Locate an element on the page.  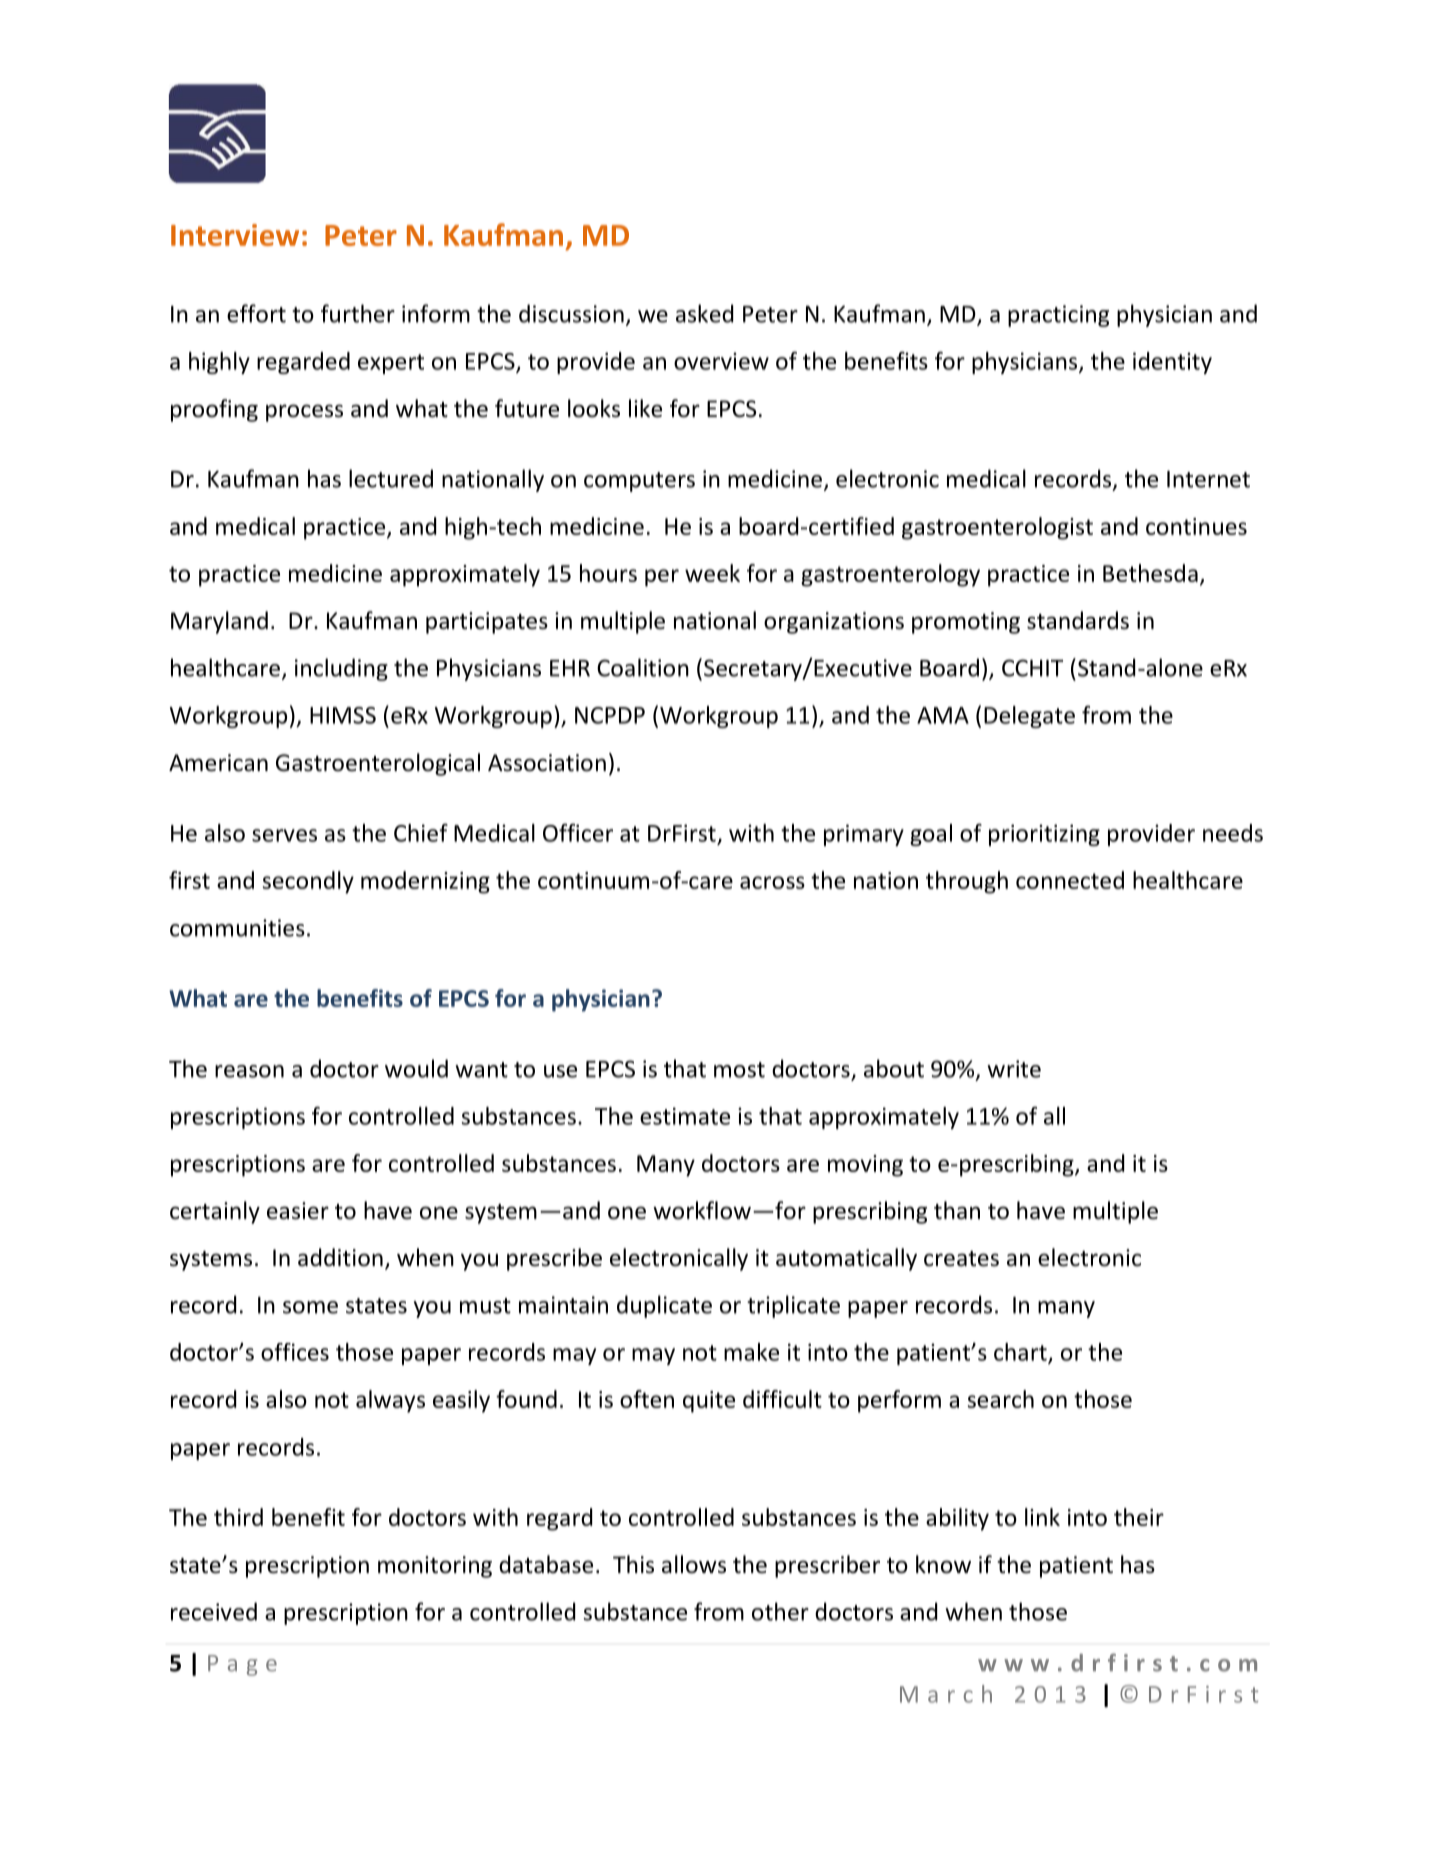
including is located at coordinates (341, 669).
